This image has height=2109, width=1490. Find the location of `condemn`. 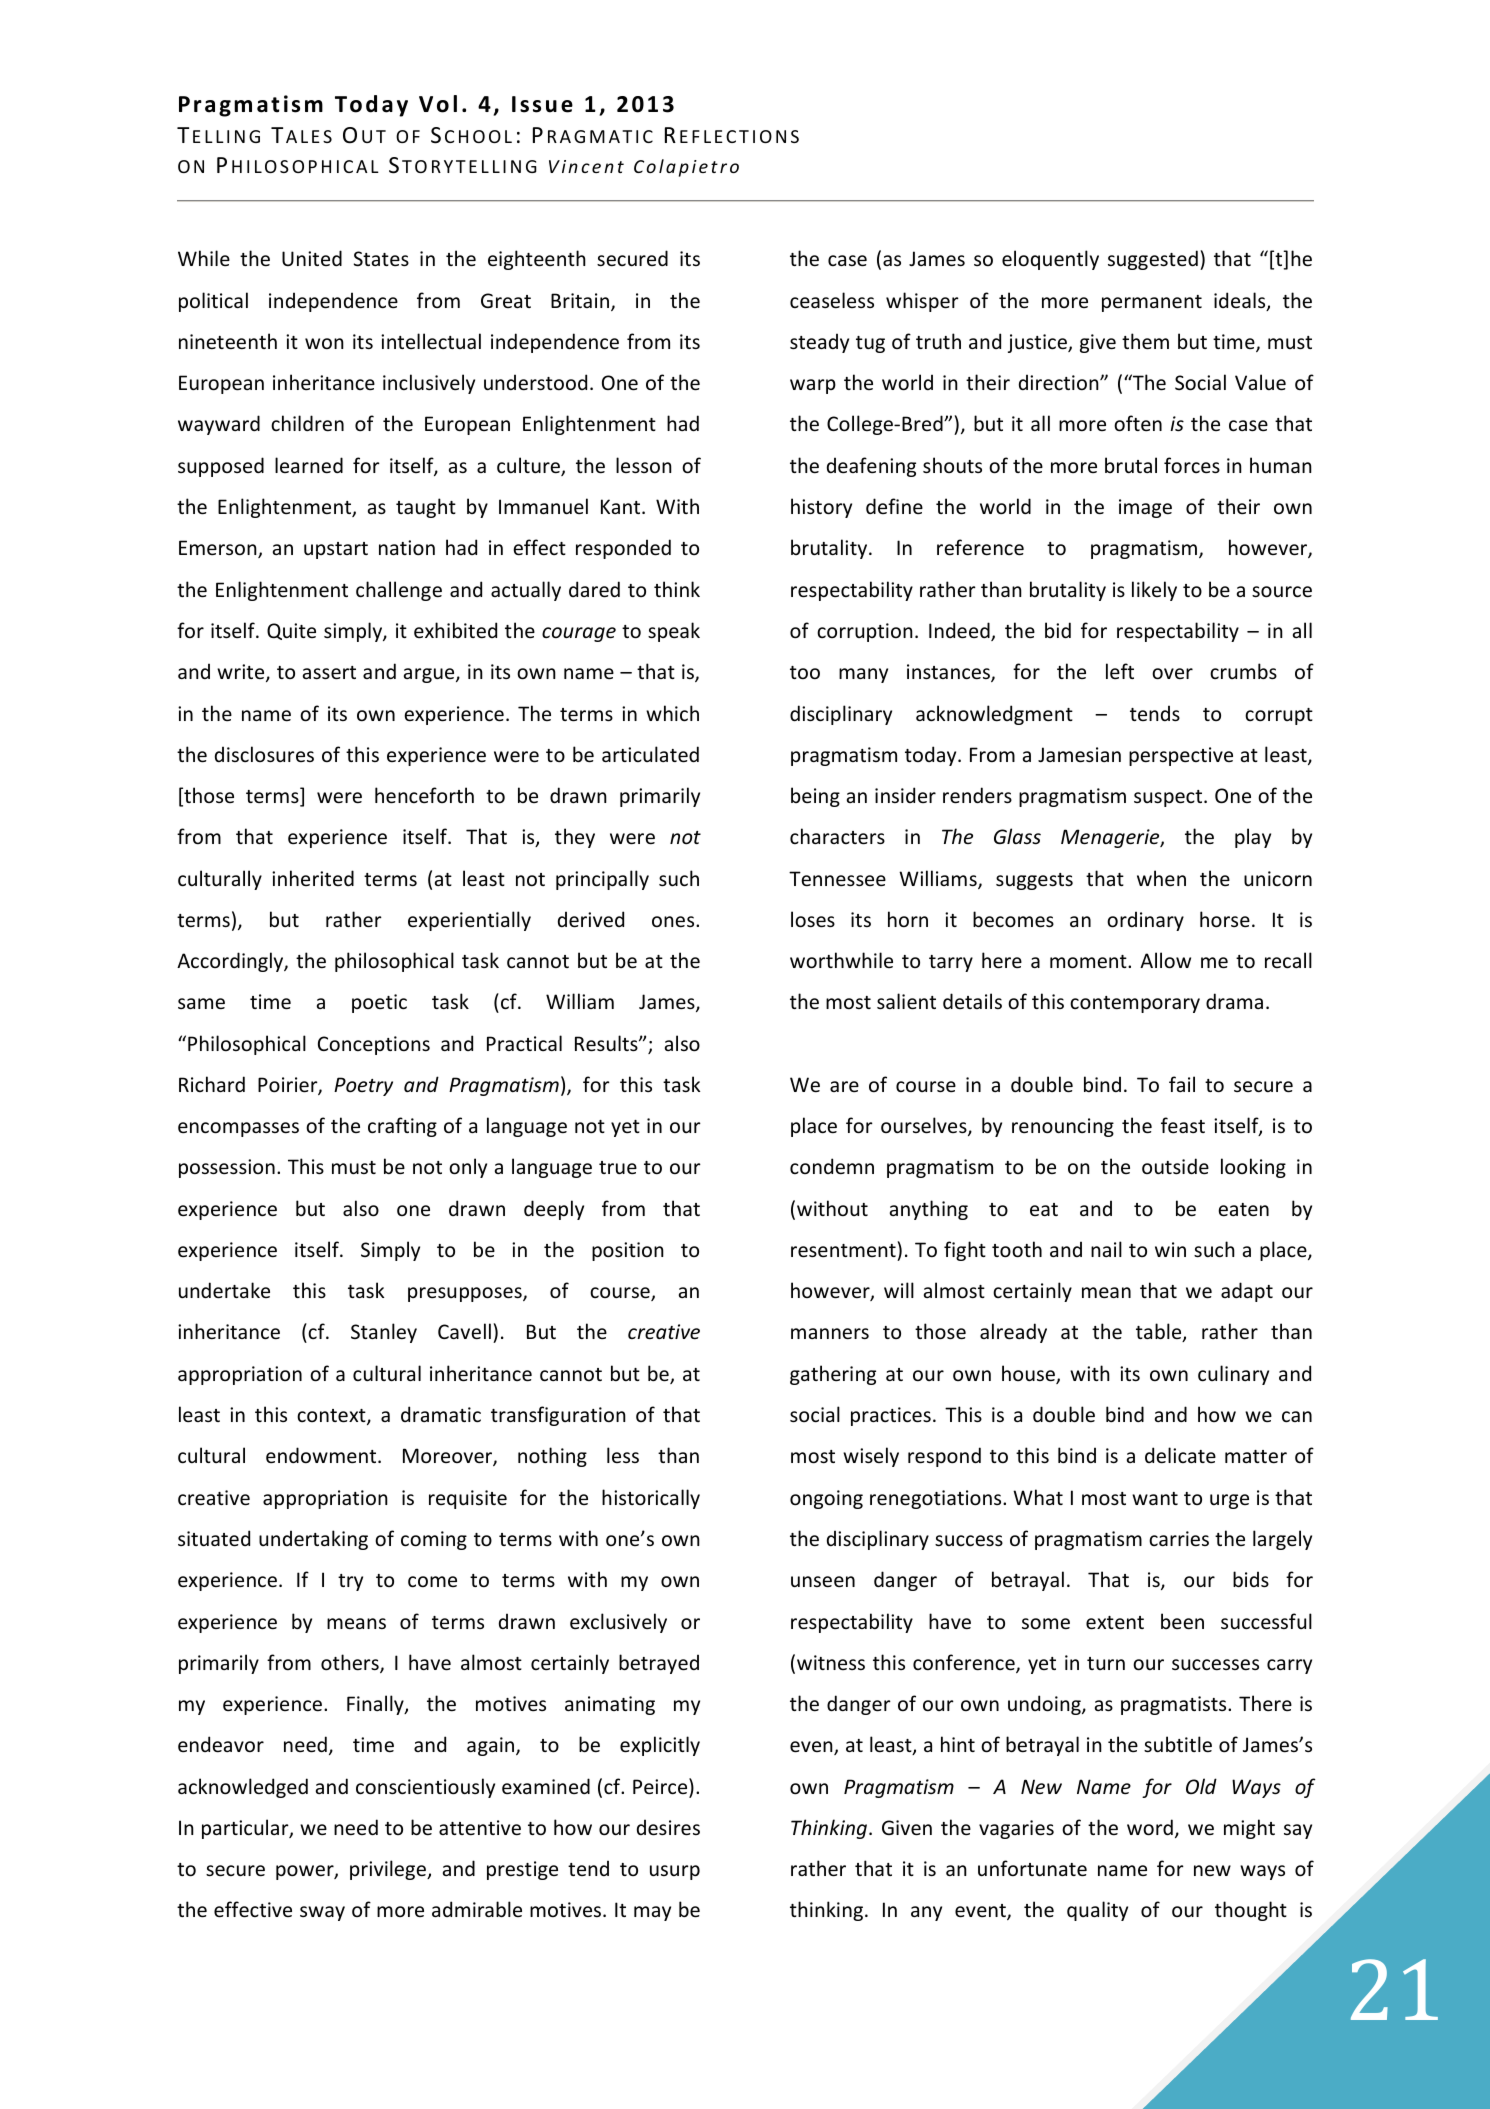

condemn is located at coordinates (832, 1166).
